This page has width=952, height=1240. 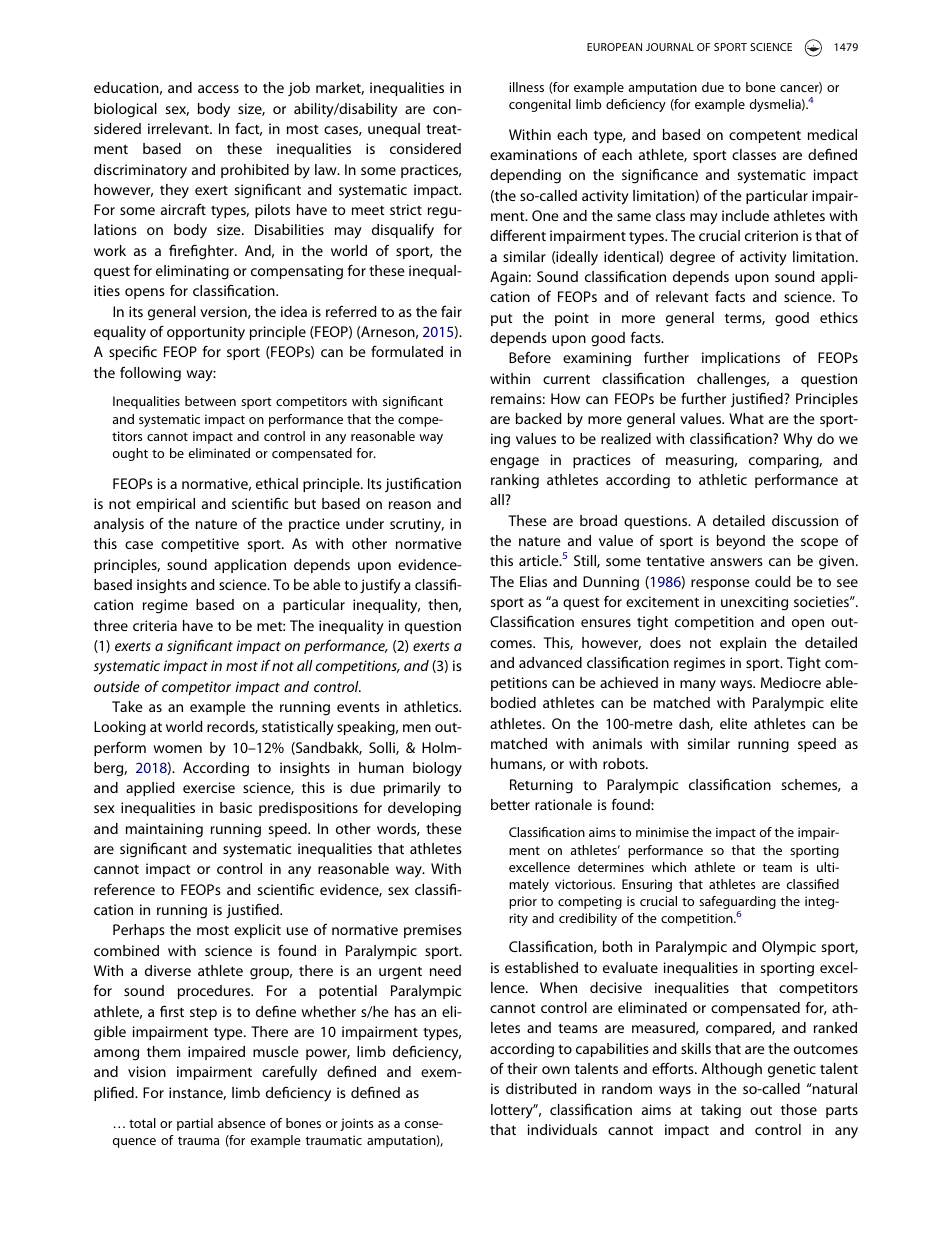 I want to click on partial, so click(x=195, y=1124).
